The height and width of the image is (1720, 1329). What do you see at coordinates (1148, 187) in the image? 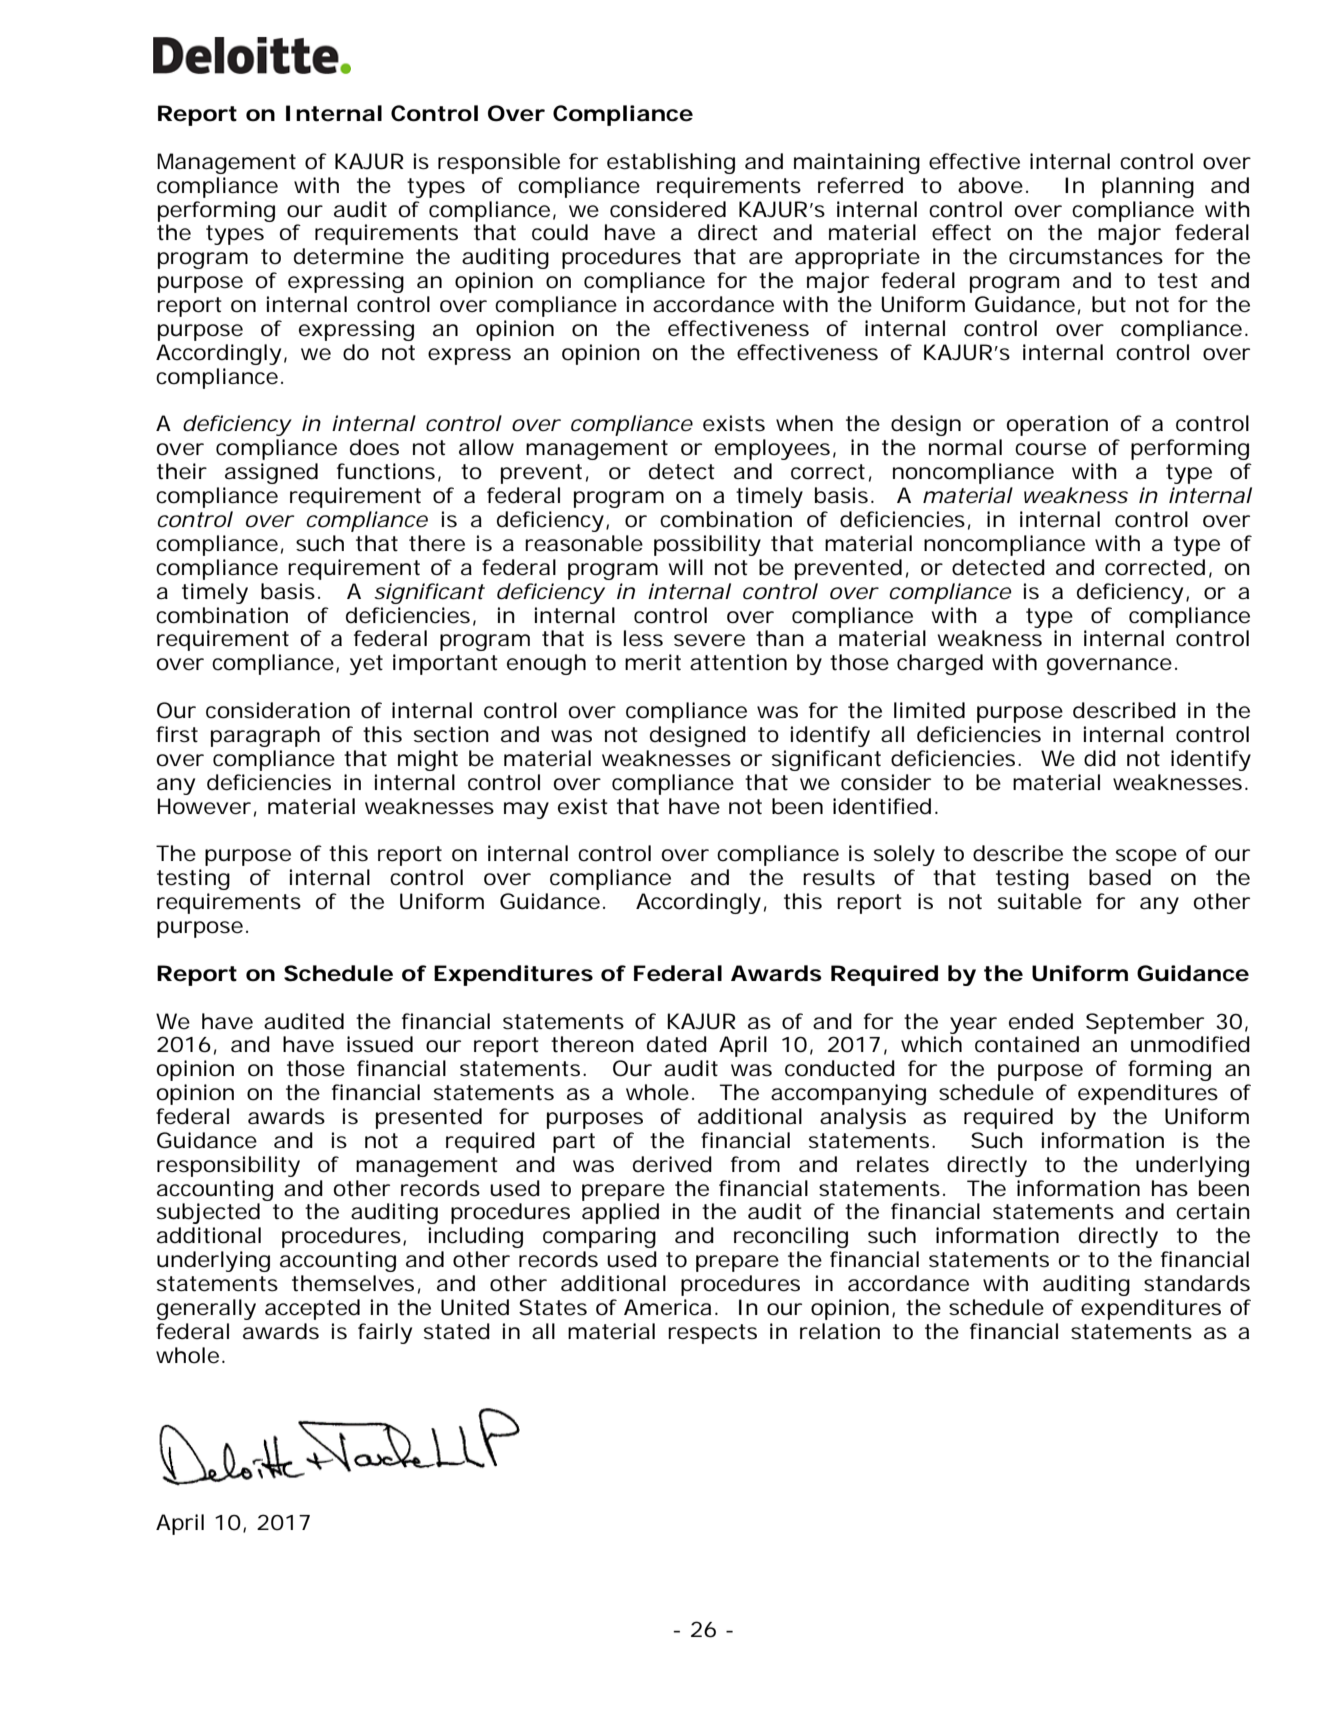
I see `planning` at bounding box center [1148, 187].
